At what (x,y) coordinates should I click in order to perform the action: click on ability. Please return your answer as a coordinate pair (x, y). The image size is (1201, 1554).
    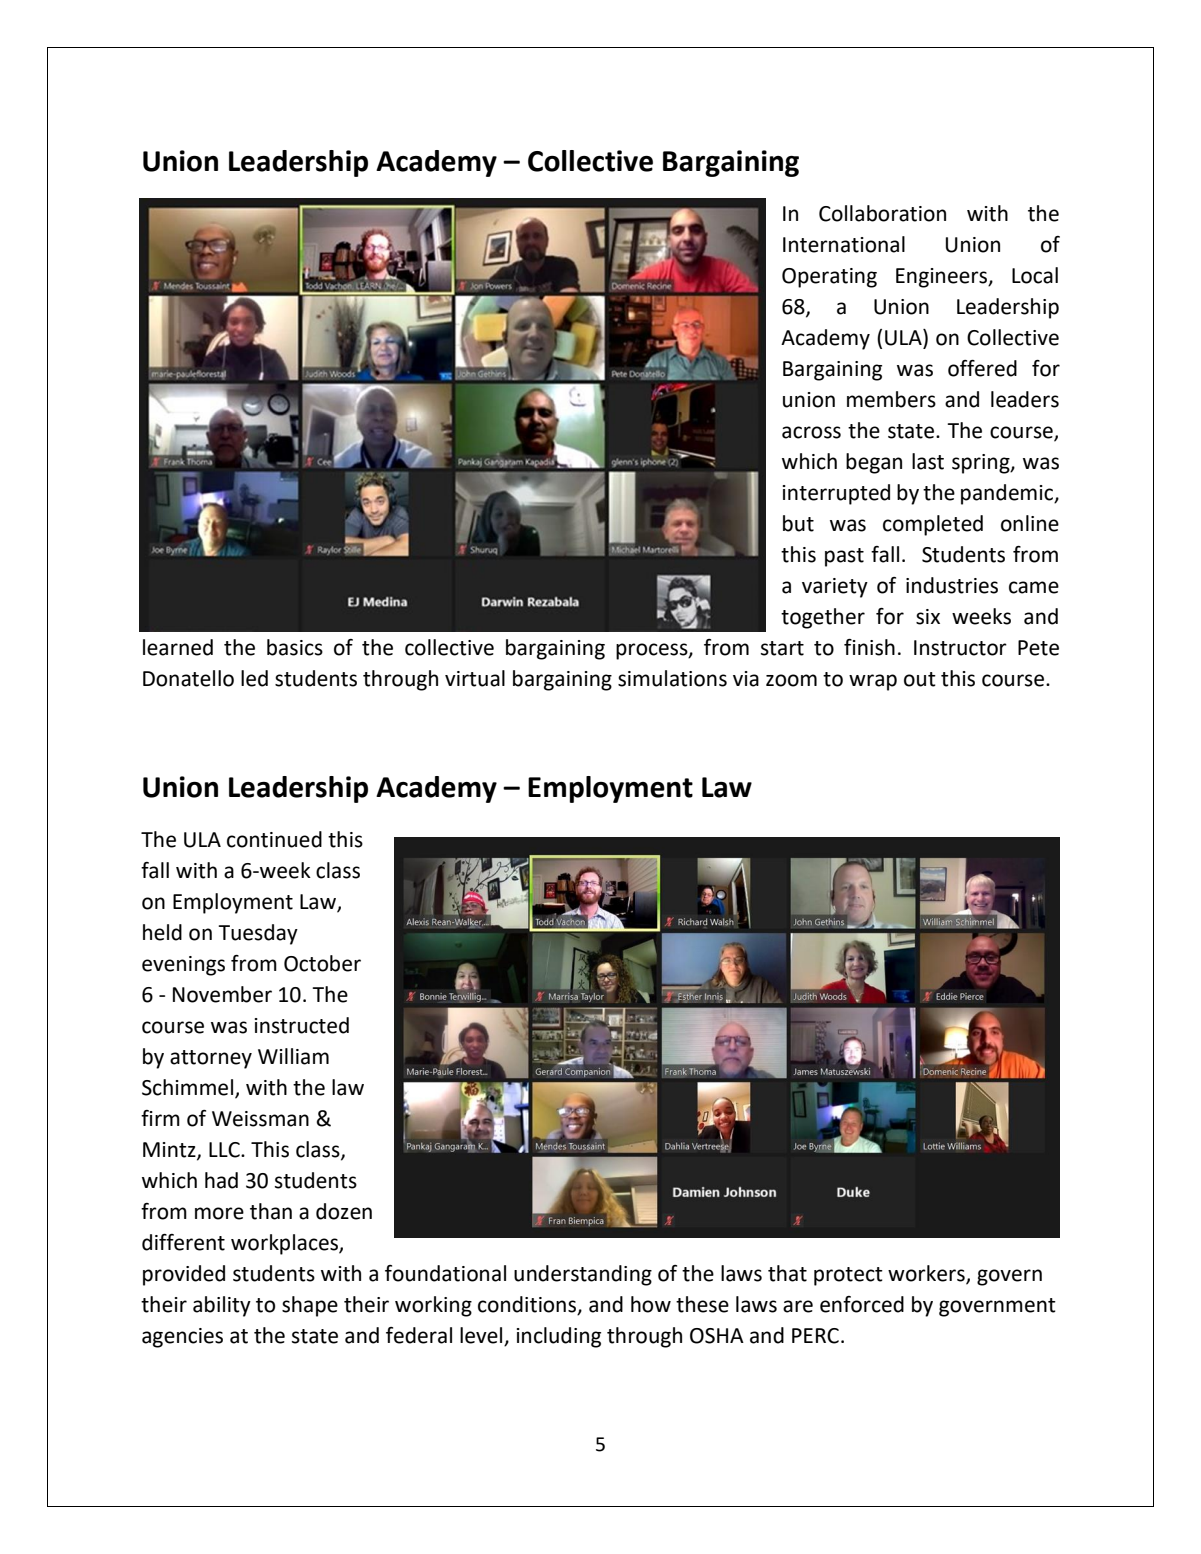
    Looking at the image, I should click on (222, 1306).
